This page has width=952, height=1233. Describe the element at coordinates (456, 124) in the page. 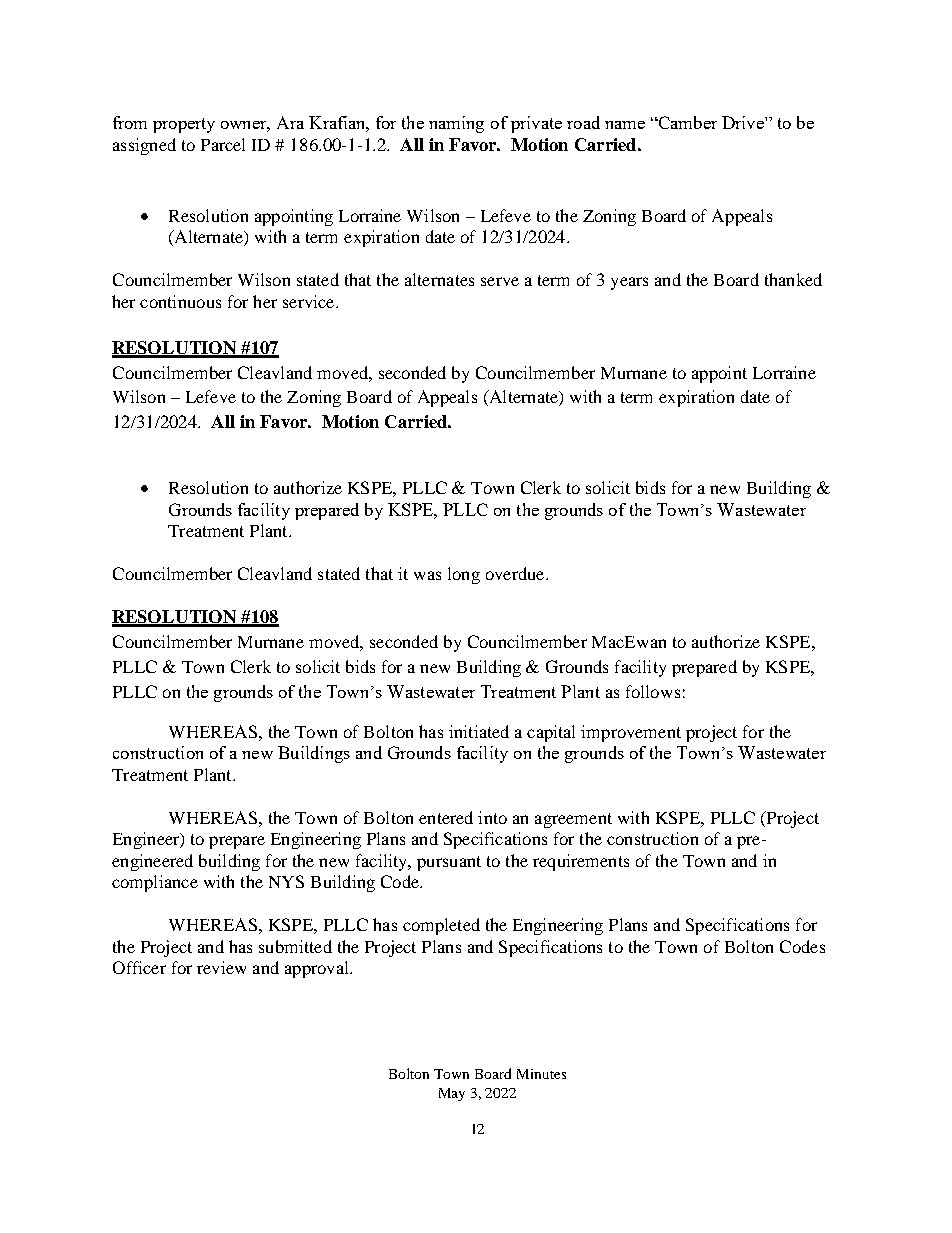

I see `naming` at that location.
